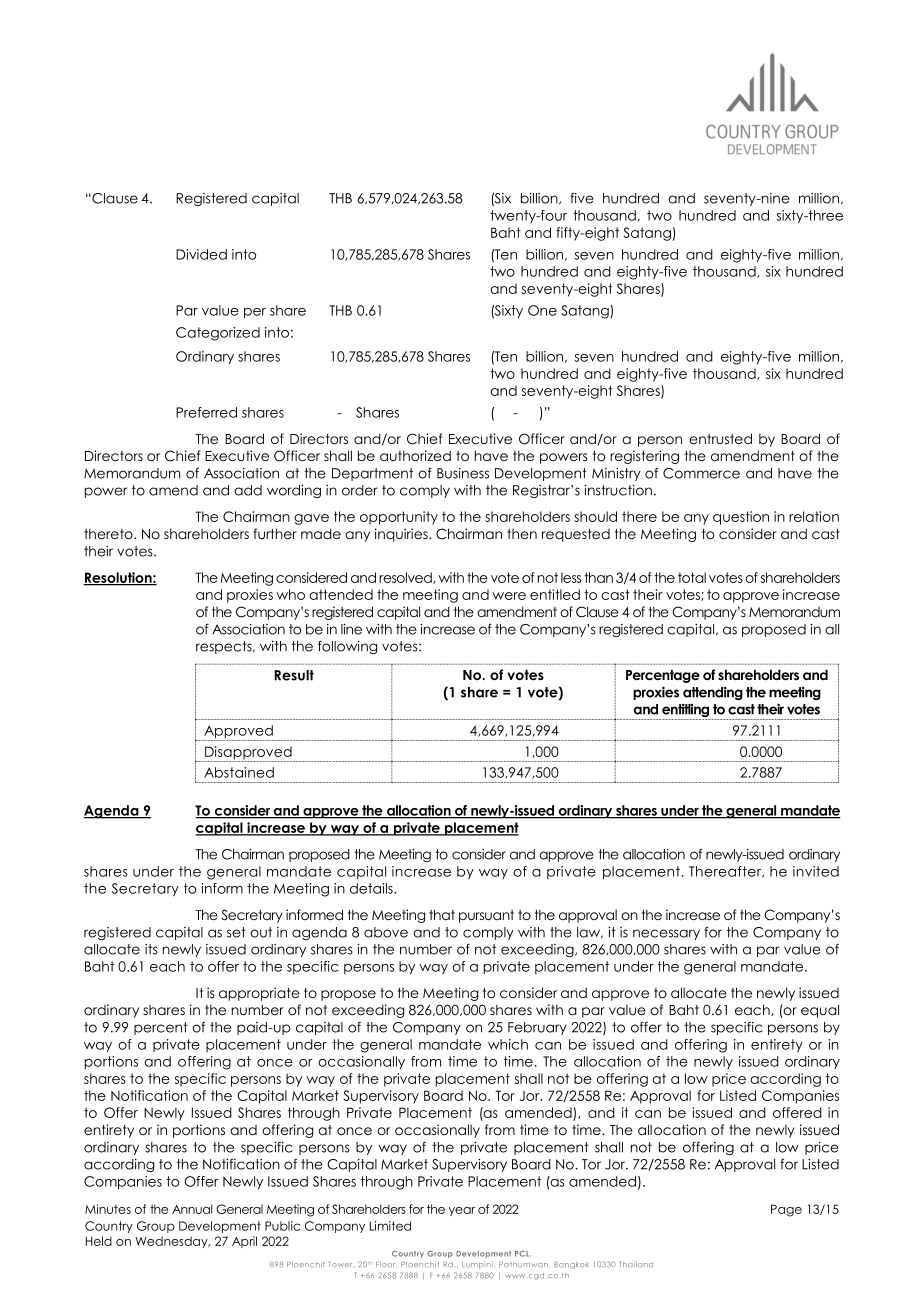 Image resolution: width=924 pixels, height=1308 pixels. I want to click on Wednesday, so click(172, 1242).
